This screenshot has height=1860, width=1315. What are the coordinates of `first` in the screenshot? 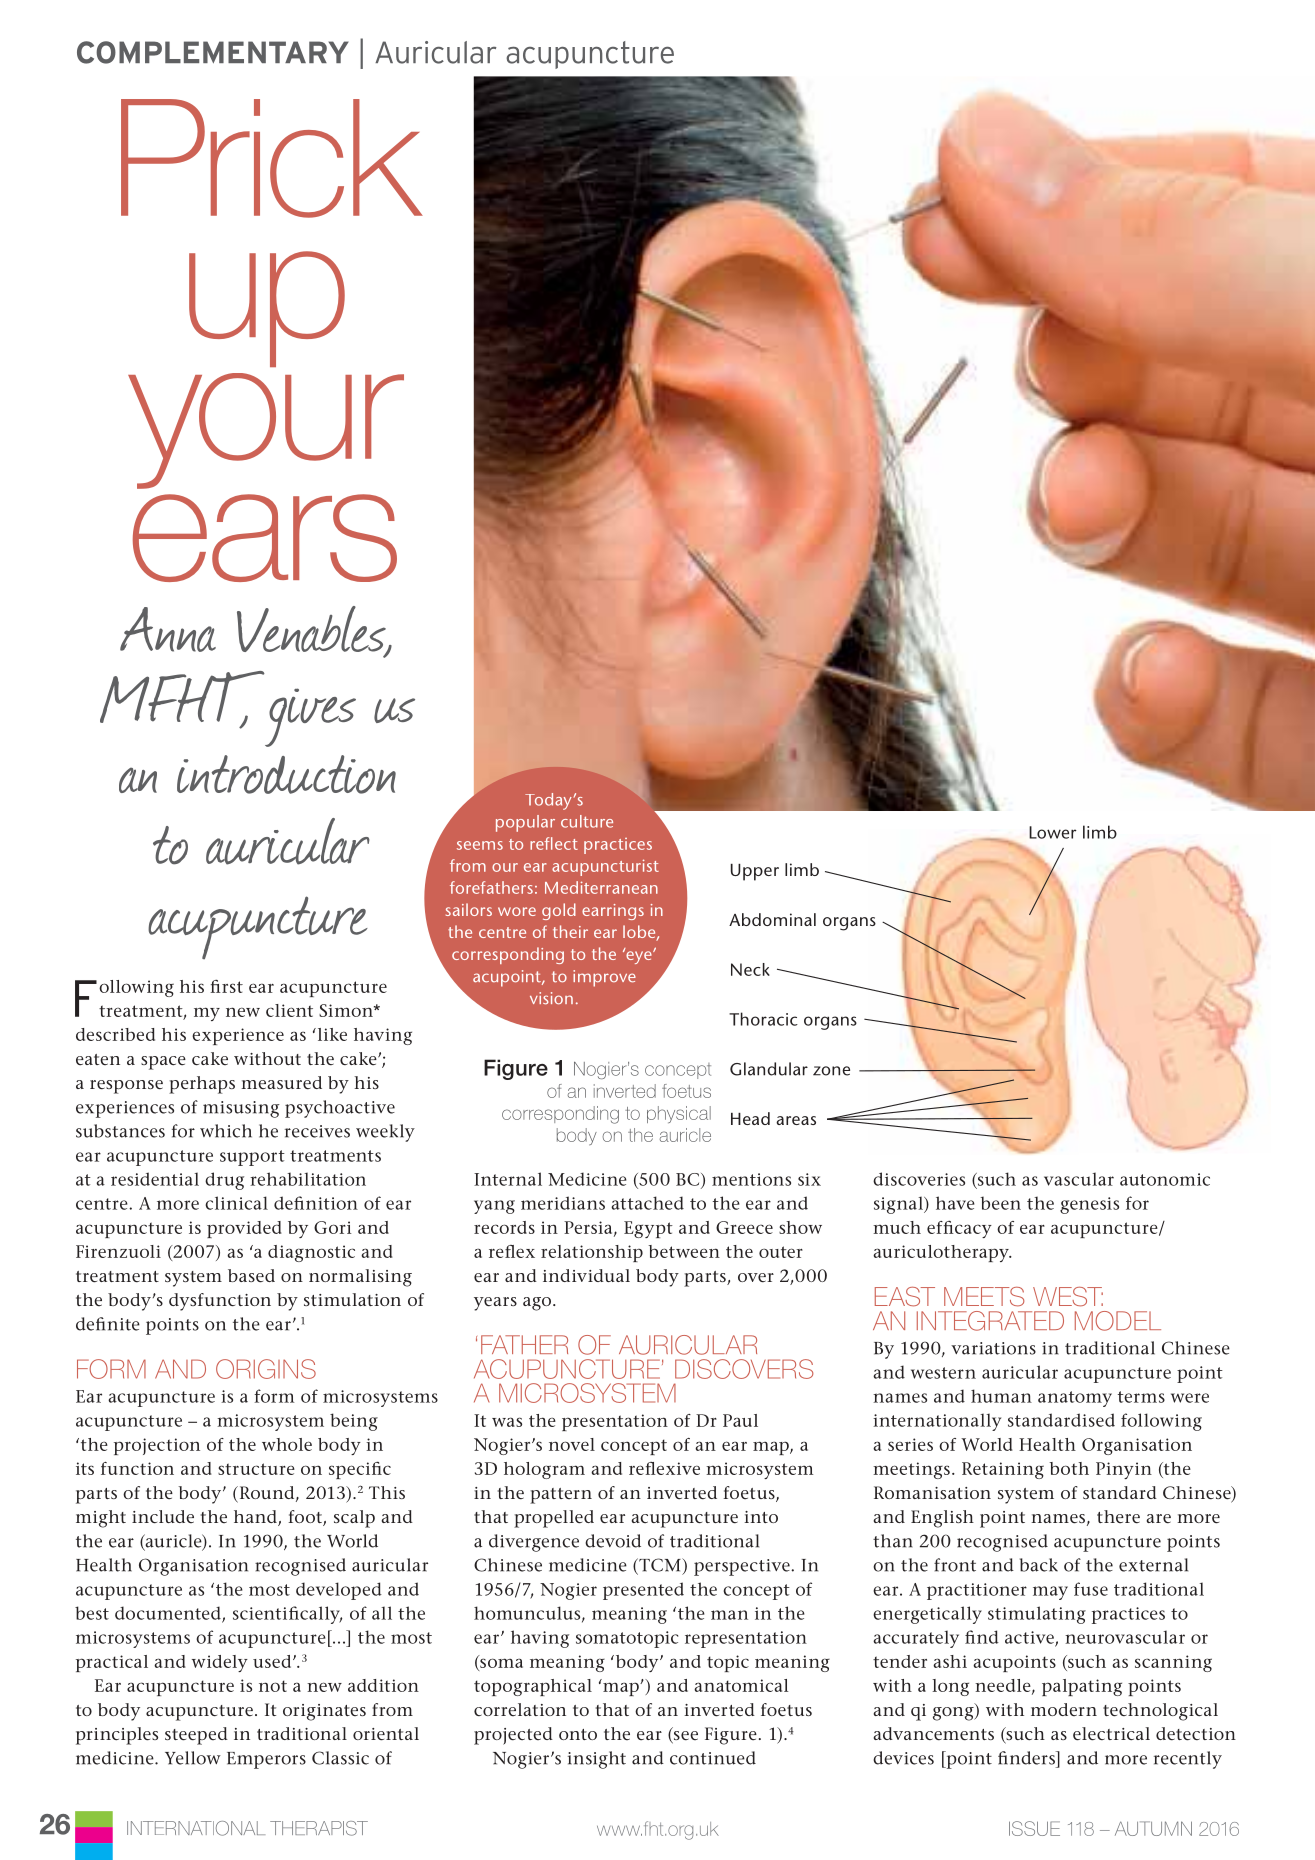 It's located at (226, 986).
